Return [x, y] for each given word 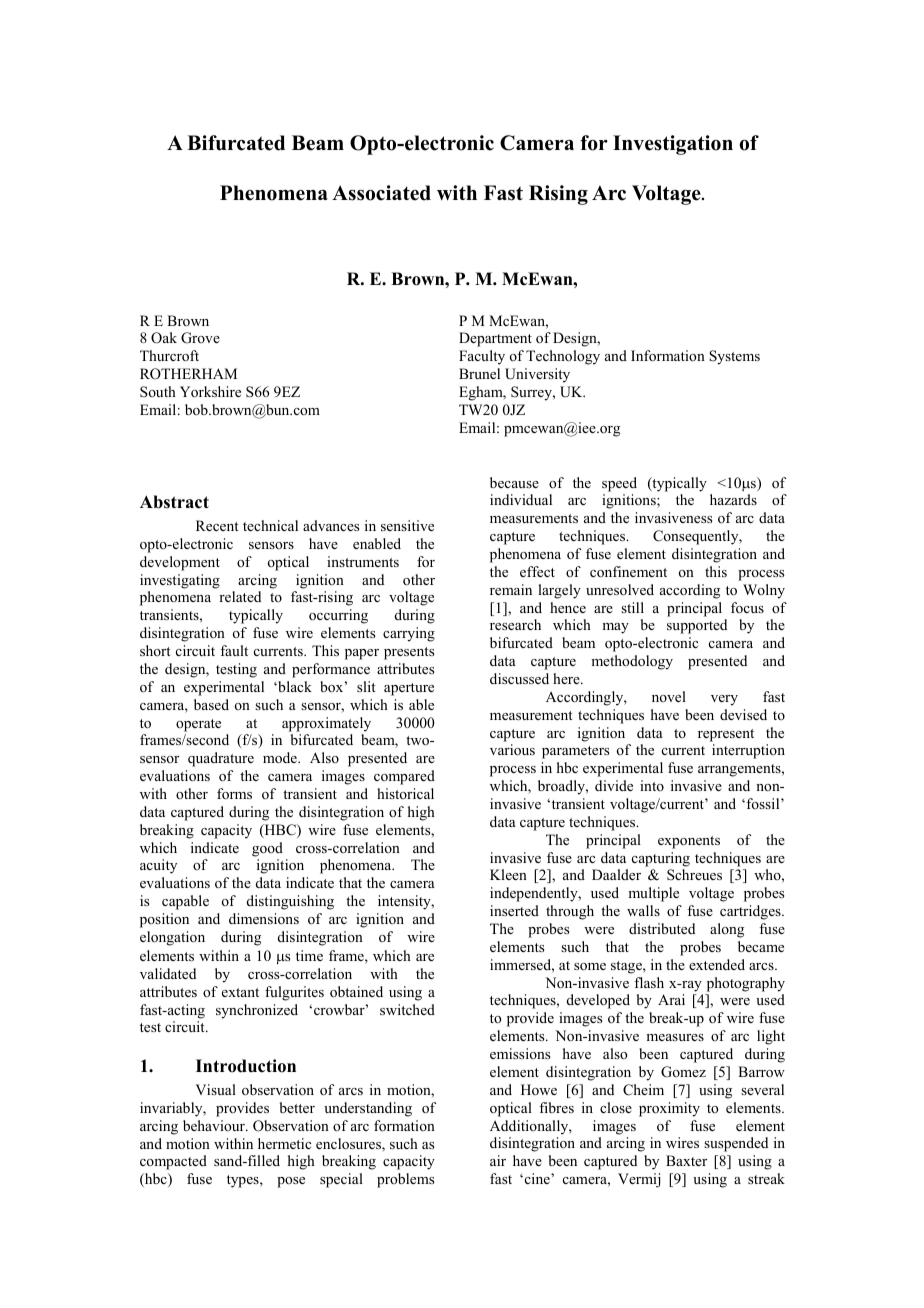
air [498, 1160]
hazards [733, 499]
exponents [689, 842]
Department [495, 339]
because [514, 482]
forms [234, 794]
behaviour [215, 1125]
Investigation [673, 145]
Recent [217, 525]
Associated [381, 193]
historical [405, 793]
